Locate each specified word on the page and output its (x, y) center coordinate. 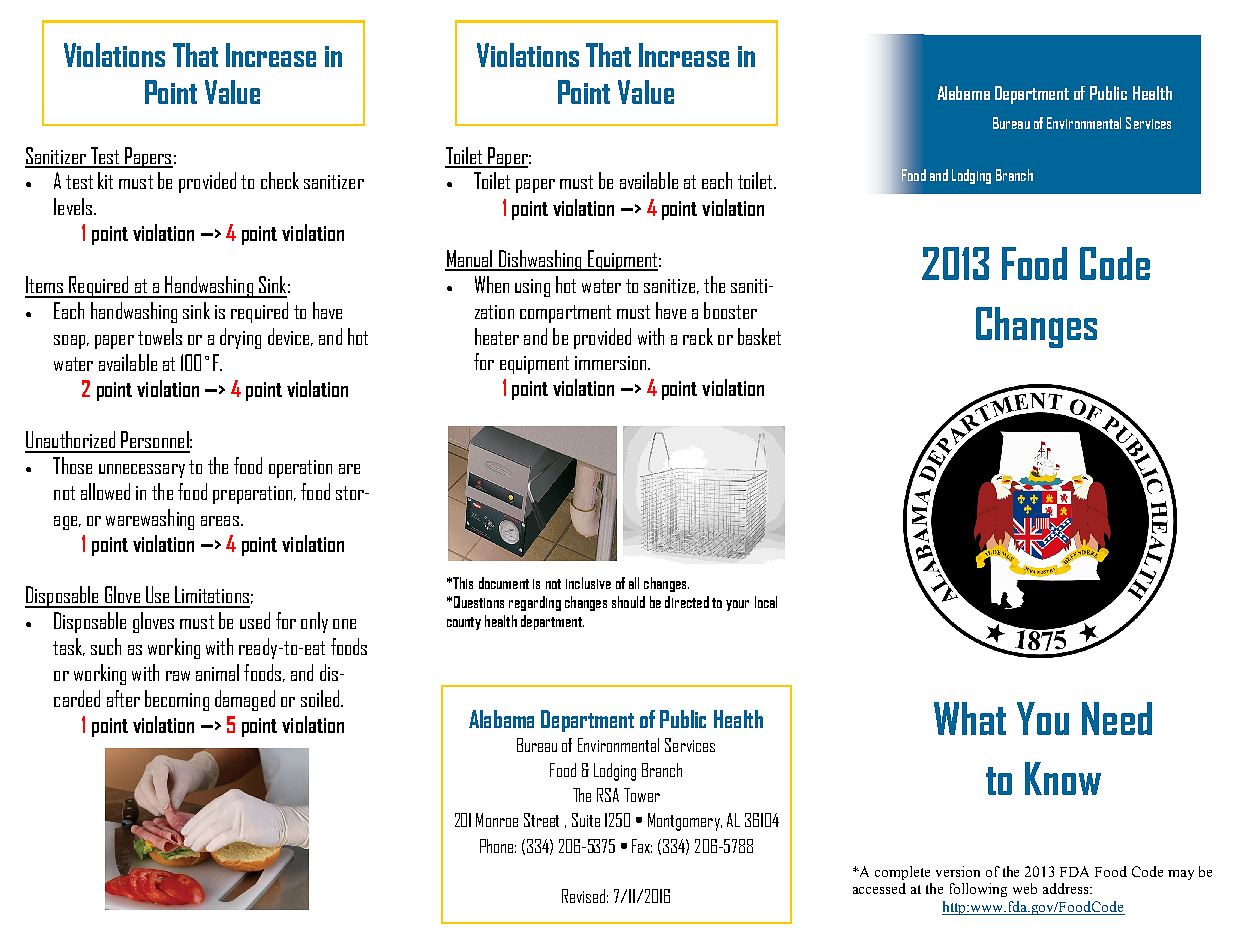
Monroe (497, 820)
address (1067, 888)
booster (730, 310)
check (280, 180)
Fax (642, 846)
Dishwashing (540, 260)
